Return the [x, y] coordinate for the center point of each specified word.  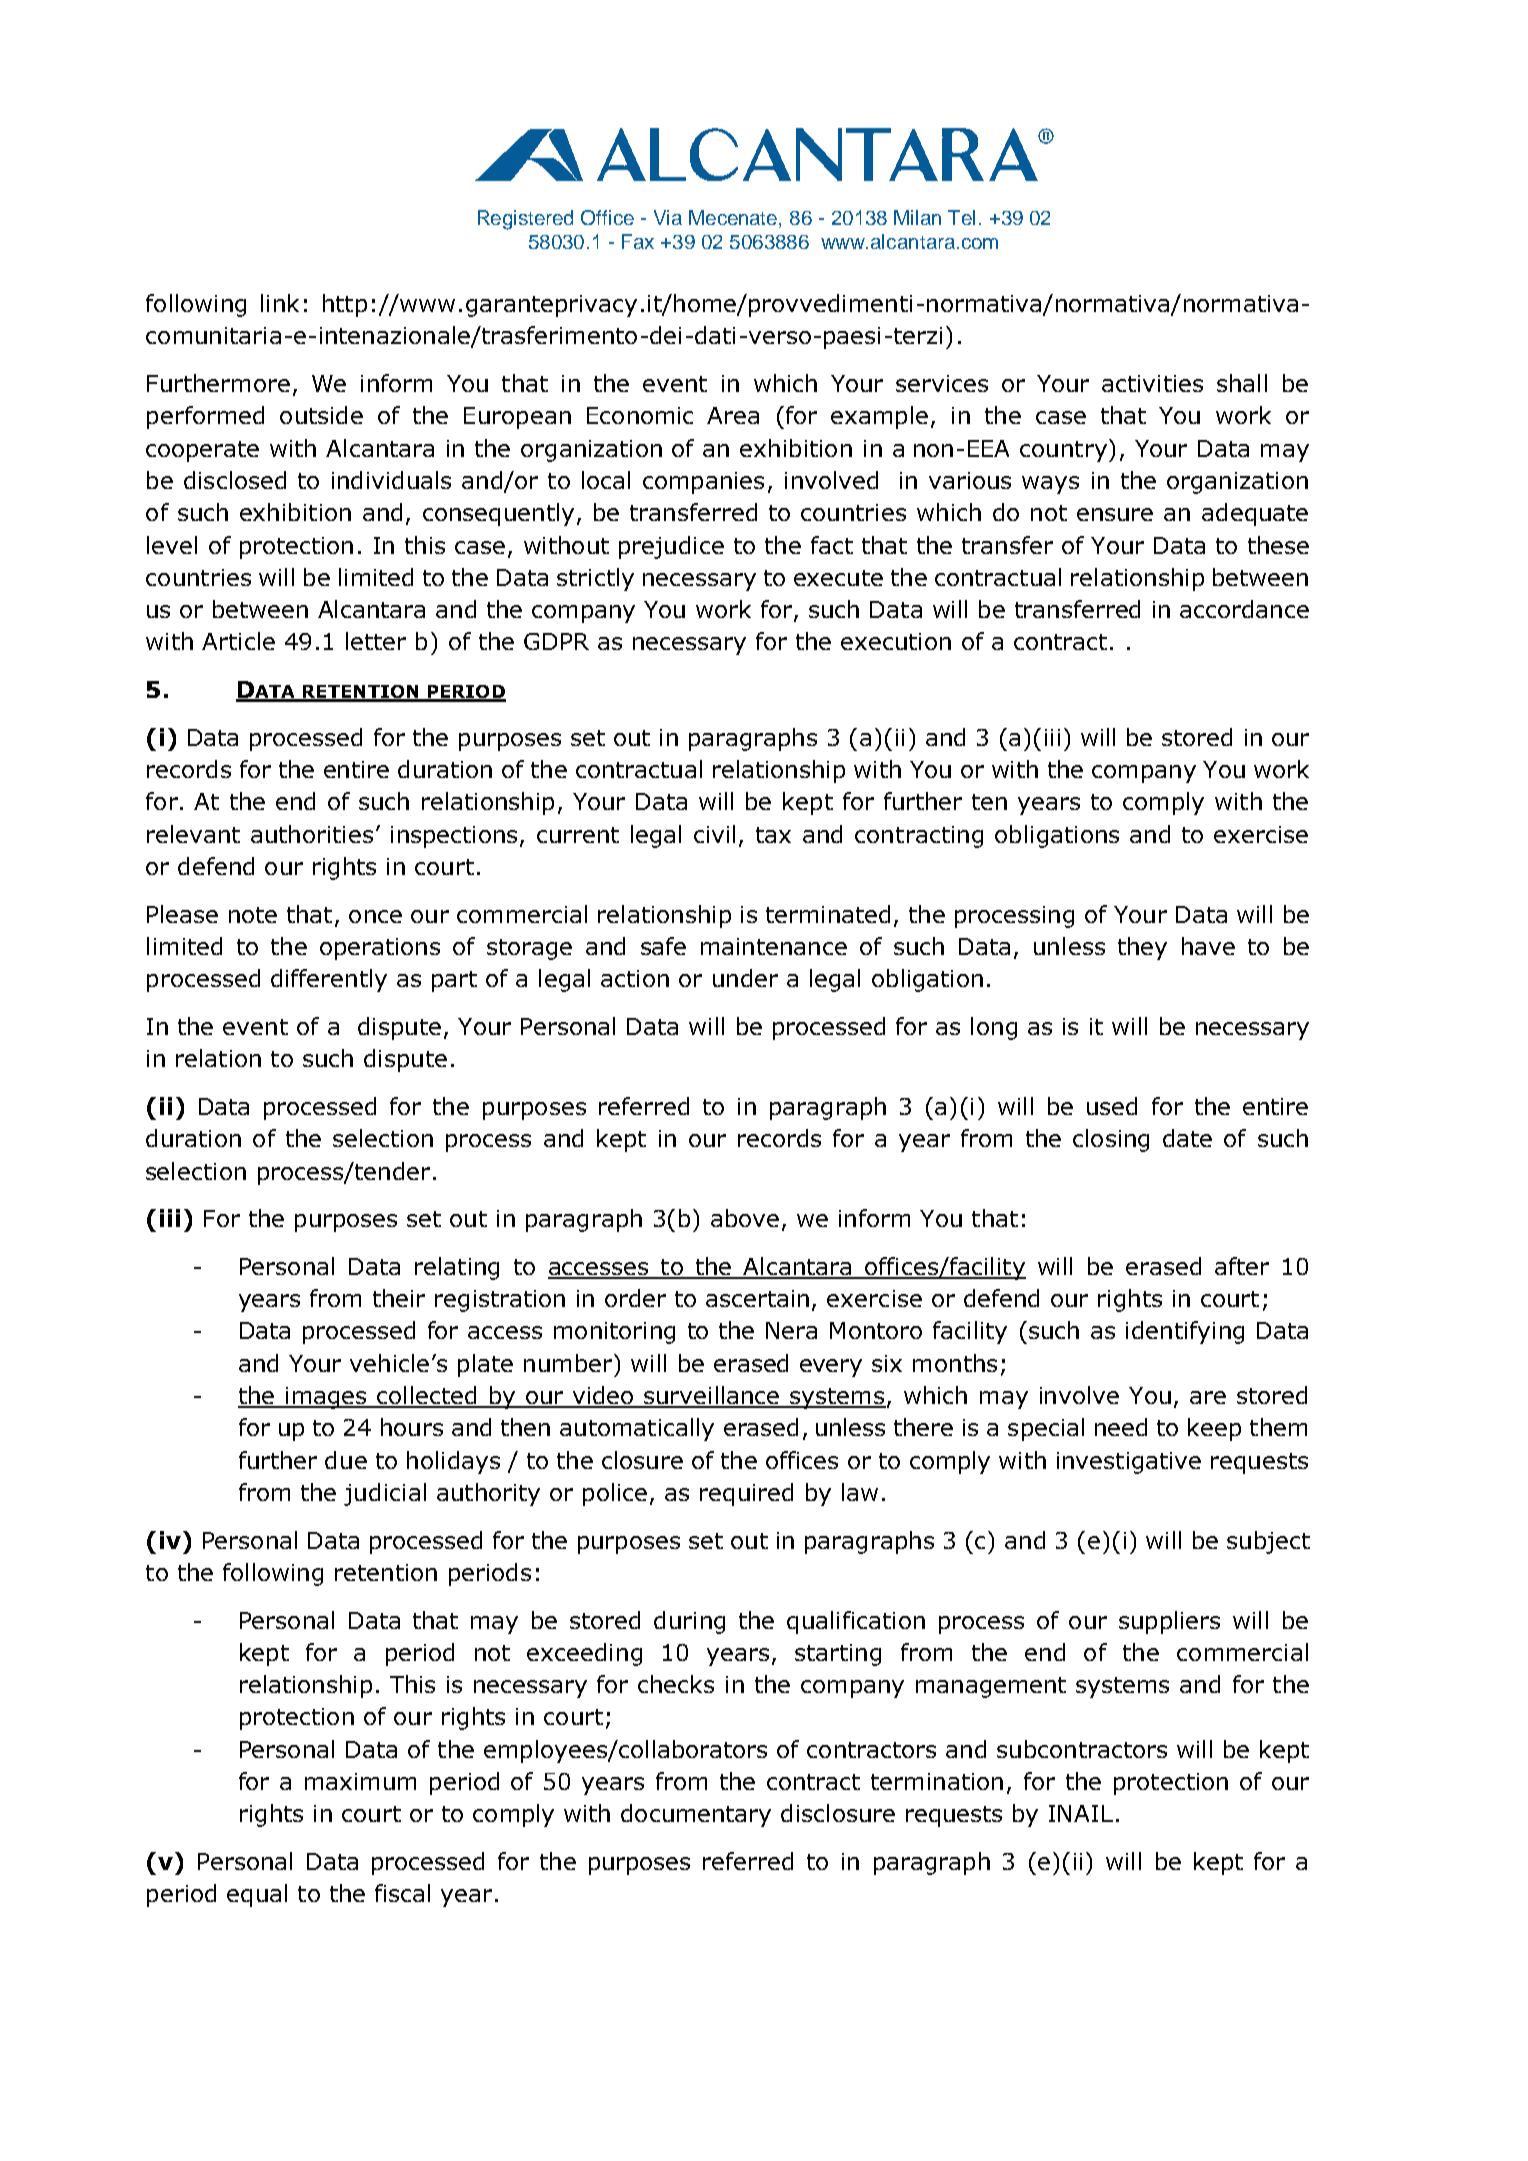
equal [257, 1895]
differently [329, 980]
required [746, 1494]
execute [838, 578]
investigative [1129, 1463]
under [745, 978]
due [346, 1460]
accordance [1244, 609]
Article [238, 641]
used [1112, 1106]
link [280, 303]
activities [1152, 383]
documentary [696, 1815]
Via [668, 217]
